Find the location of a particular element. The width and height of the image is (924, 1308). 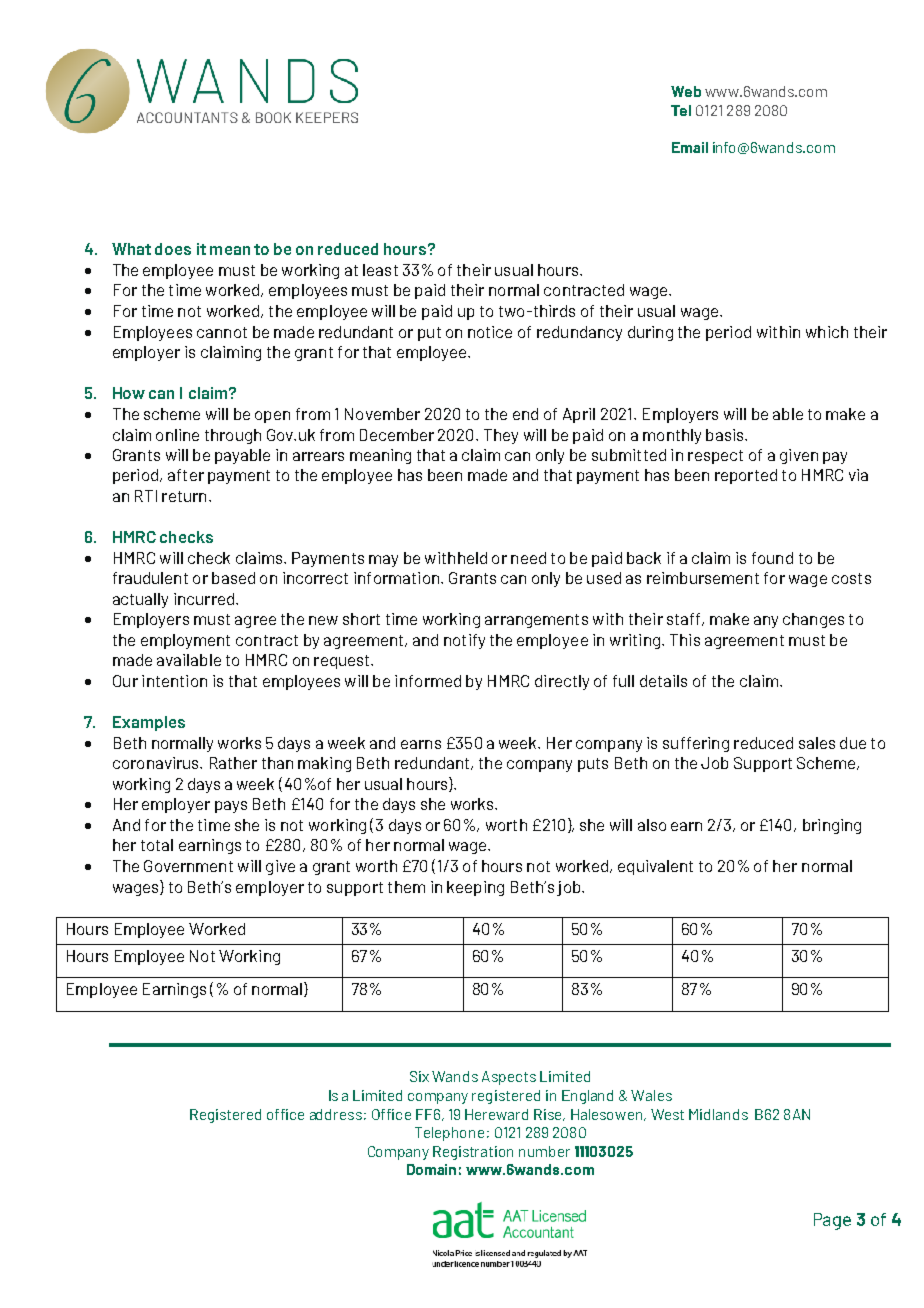

changes is located at coordinates (813, 620).
